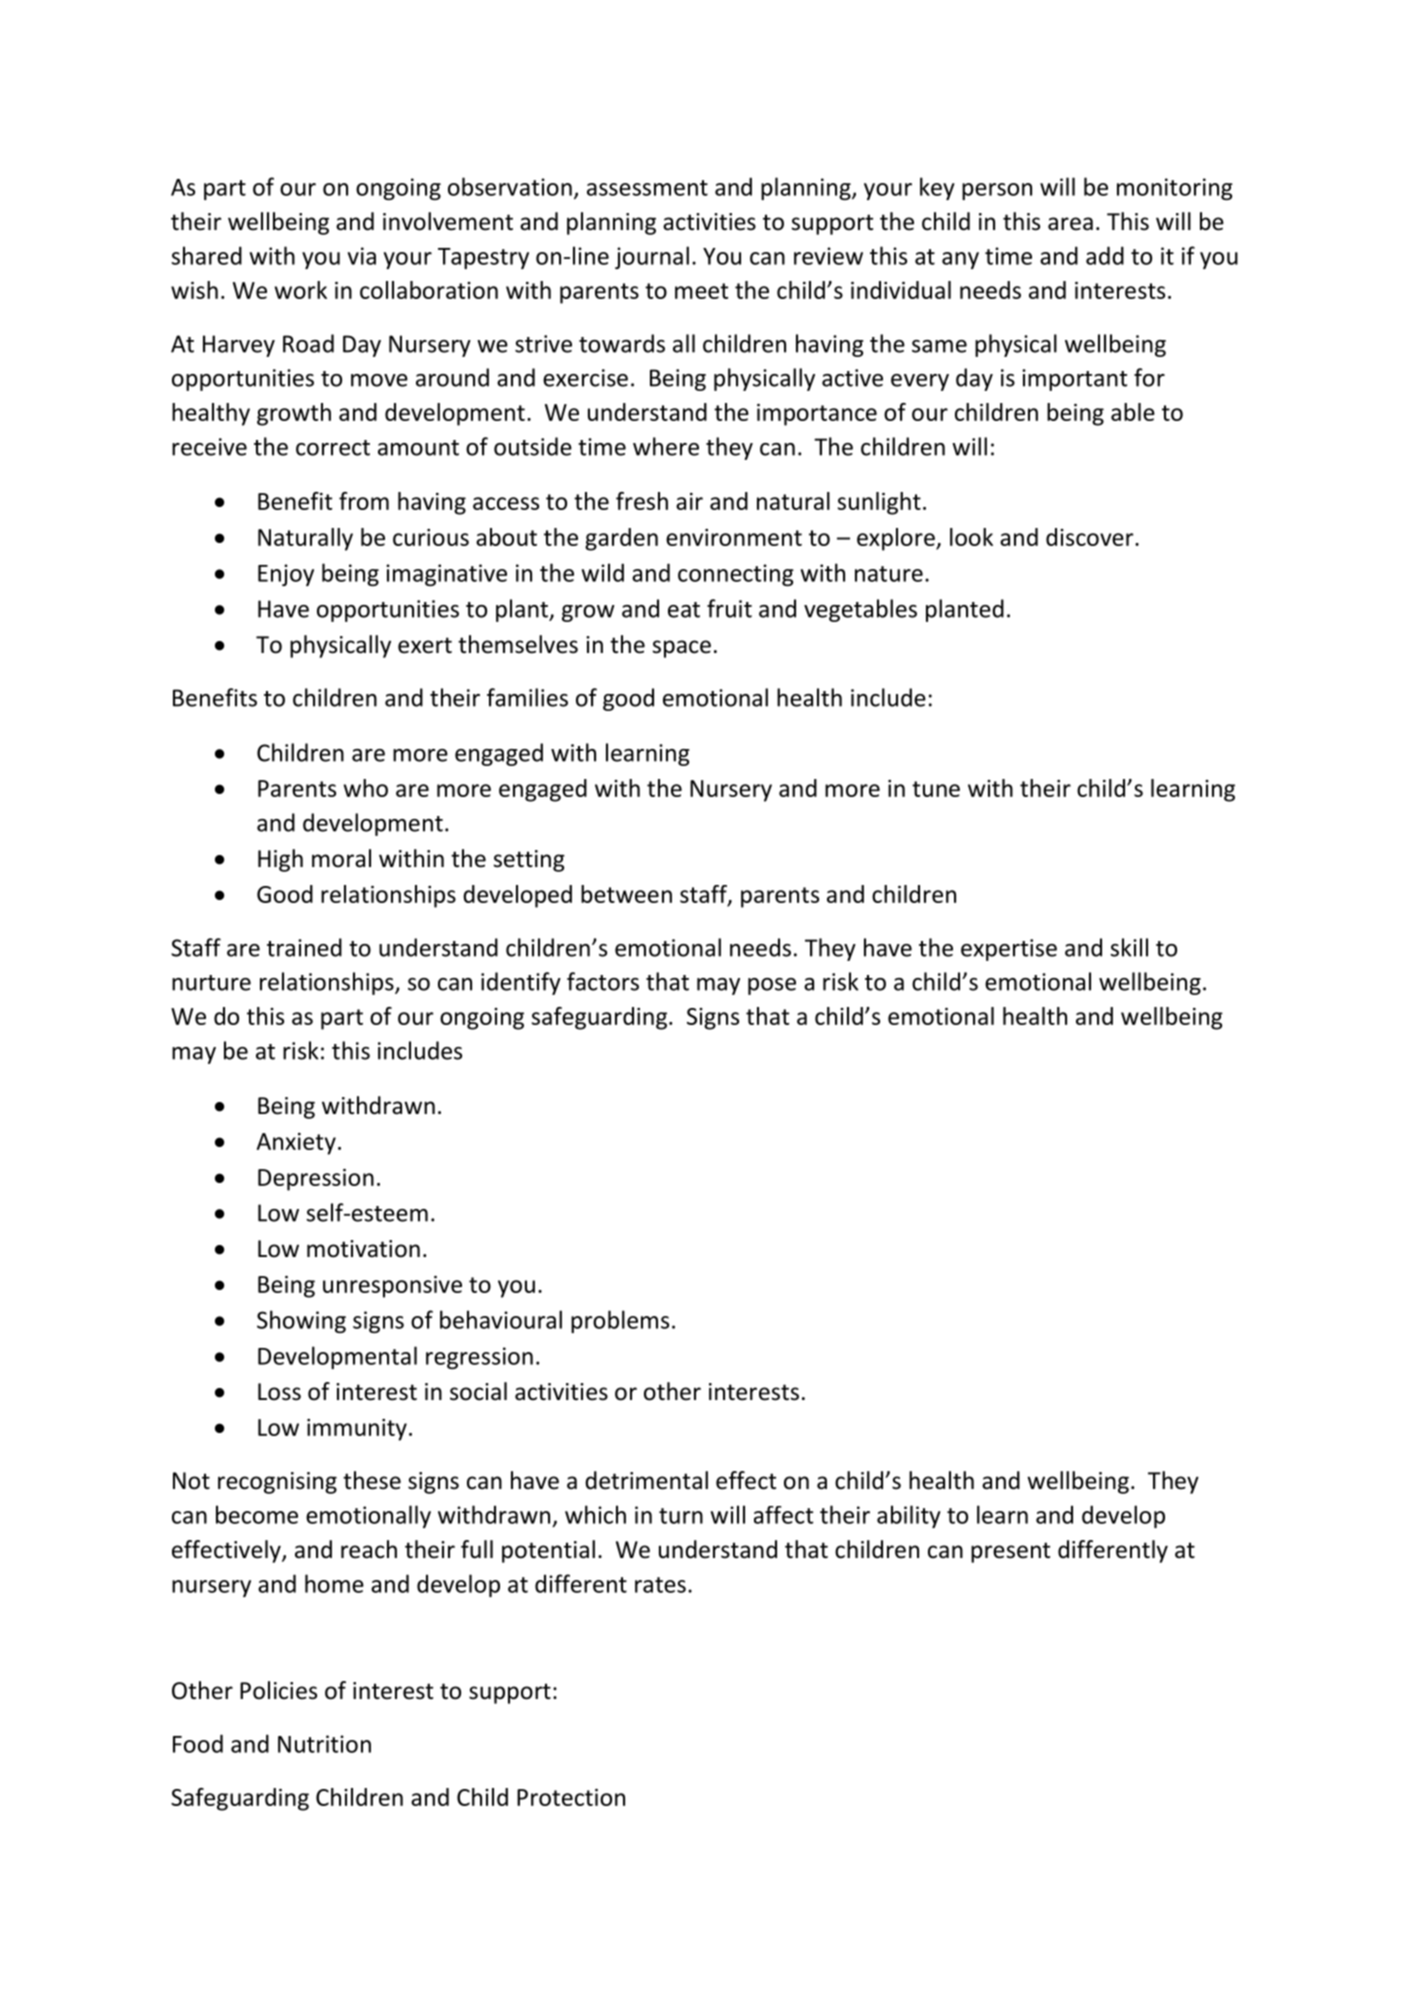 The width and height of the screenshot is (1412, 1997). Describe the element at coordinates (1070, 224) in the screenshot. I see `area` at that location.
